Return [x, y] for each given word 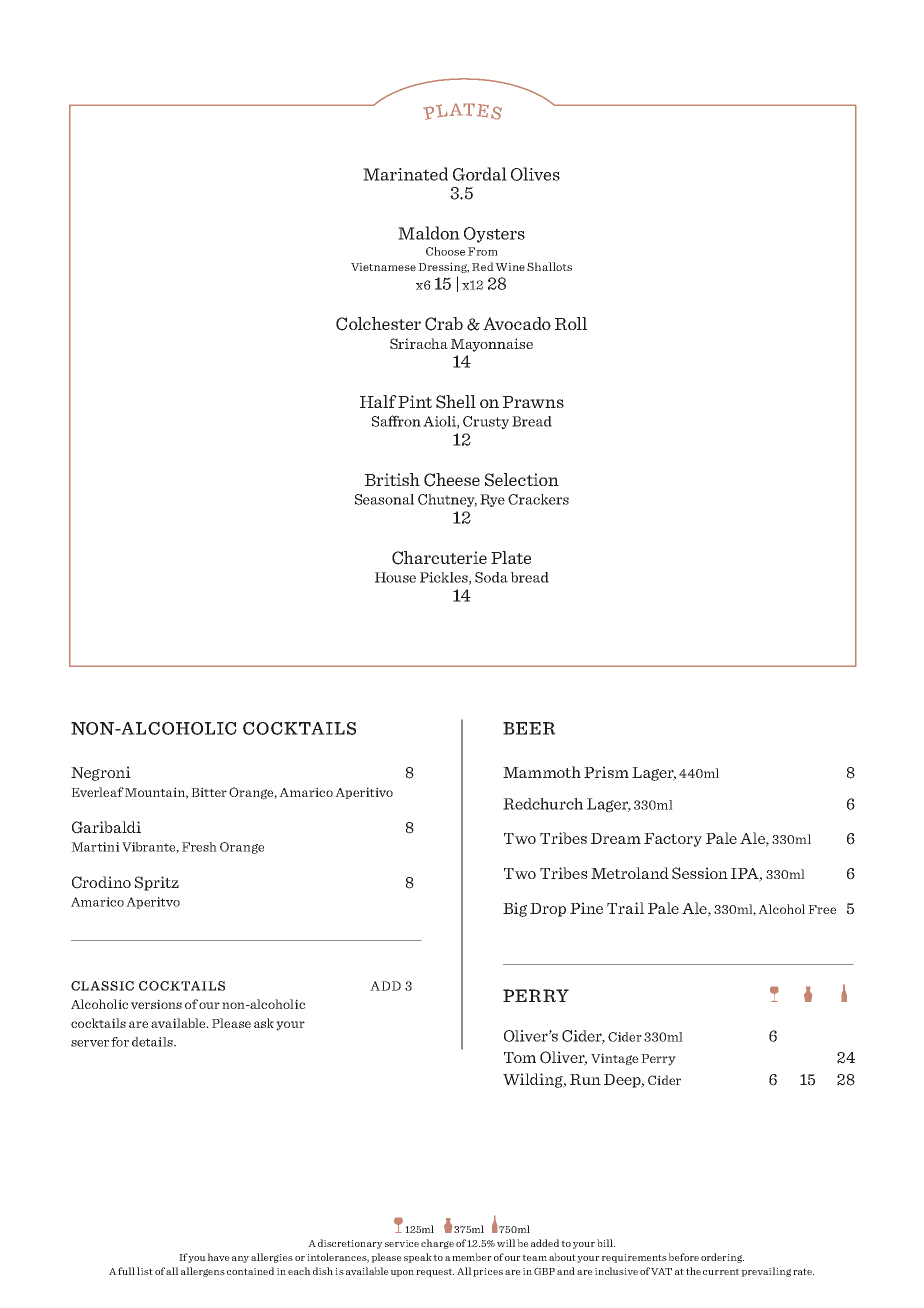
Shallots [549, 266]
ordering [722, 1258]
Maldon [429, 233]
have [218, 1257]
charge [437, 1244]
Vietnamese [383, 266]
